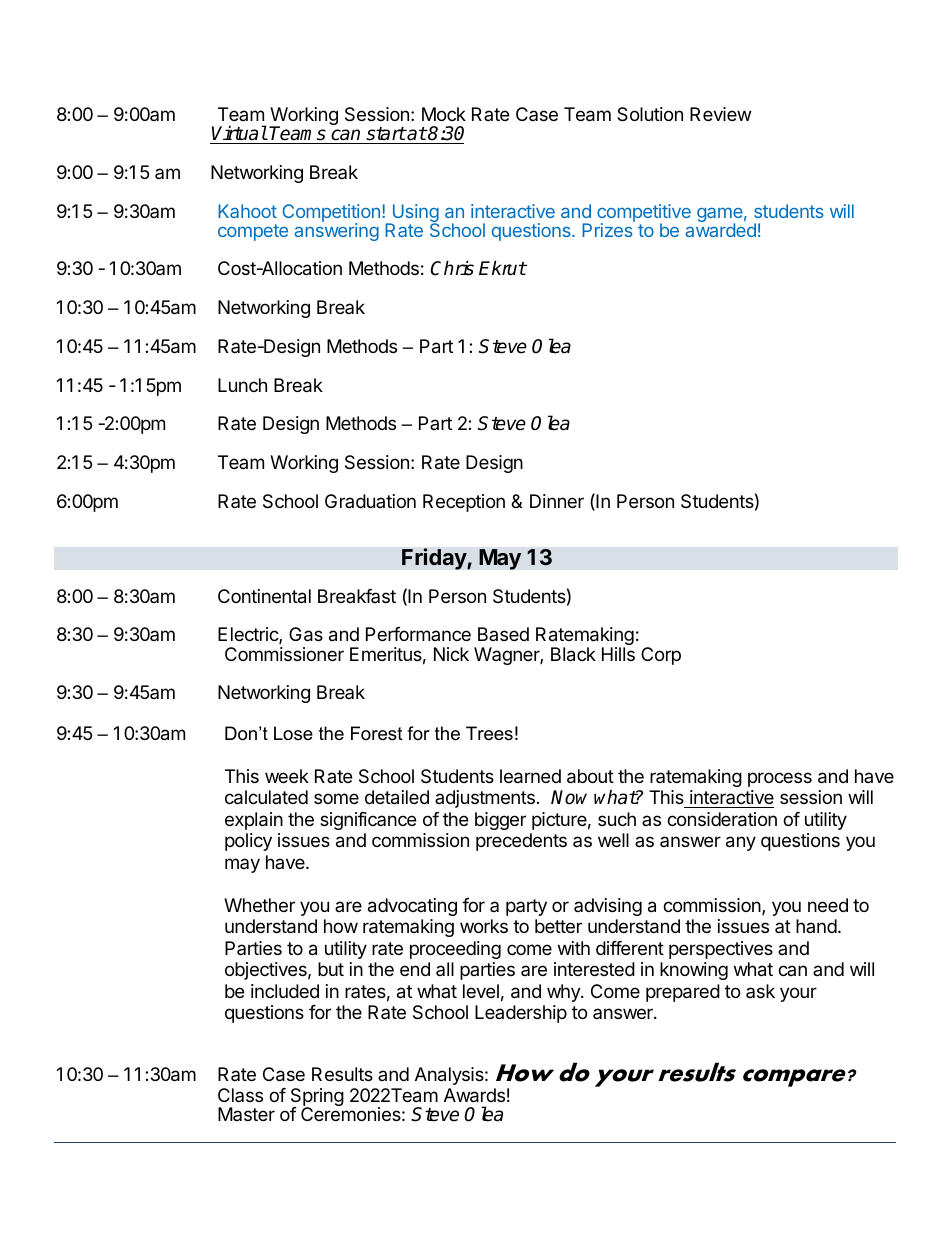  What do you see at coordinates (780, 779) in the screenshot?
I see `process` at bounding box center [780, 779].
